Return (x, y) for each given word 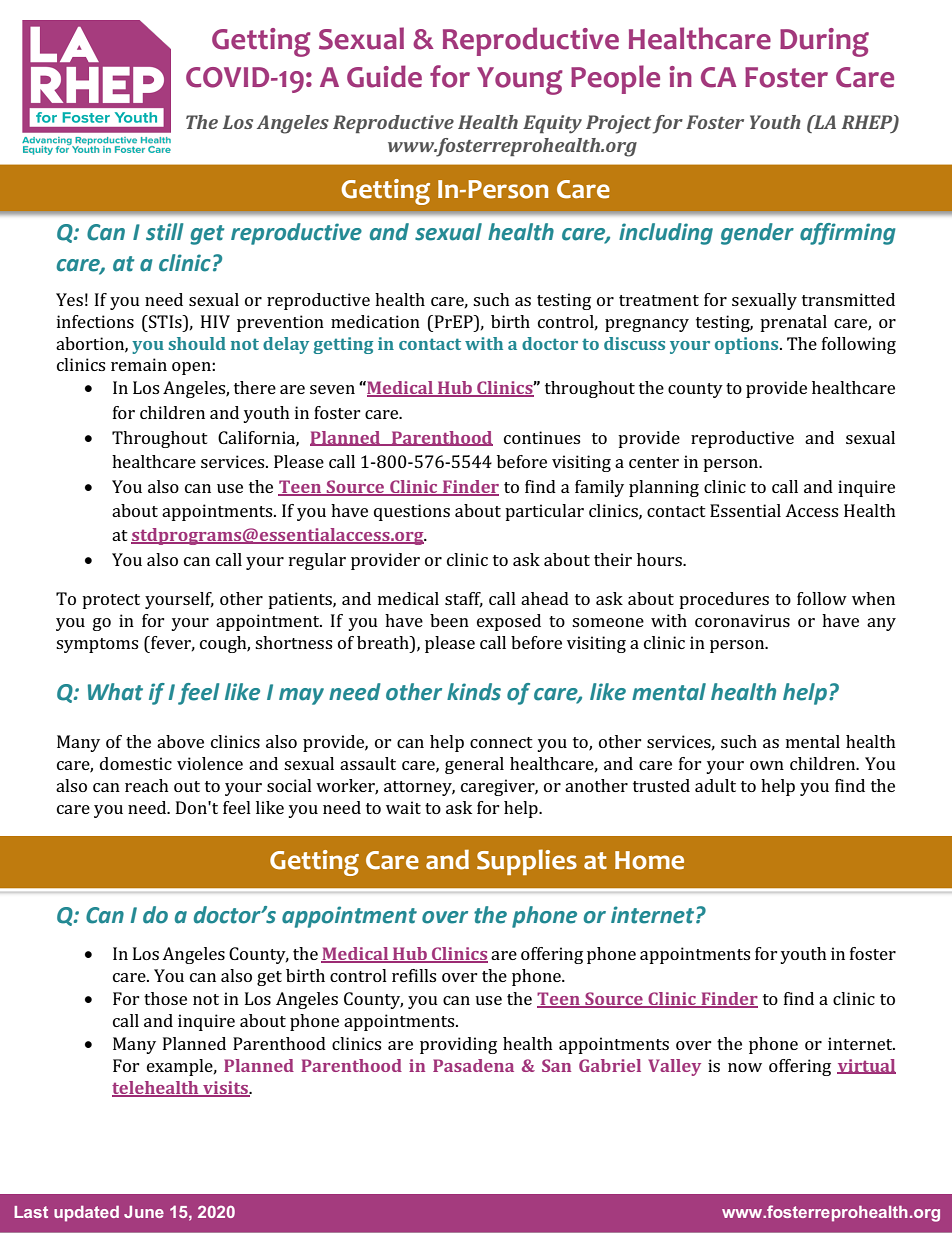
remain (139, 364)
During (824, 42)
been (449, 620)
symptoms (97, 645)
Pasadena (473, 1065)
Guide (384, 76)
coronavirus (742, 620)
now (745, 1067)
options (748, 345)
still (164, 232)
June (144, 1212)
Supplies (527, 862)
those (165, 998)
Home (649, 860)
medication (375, 321)
